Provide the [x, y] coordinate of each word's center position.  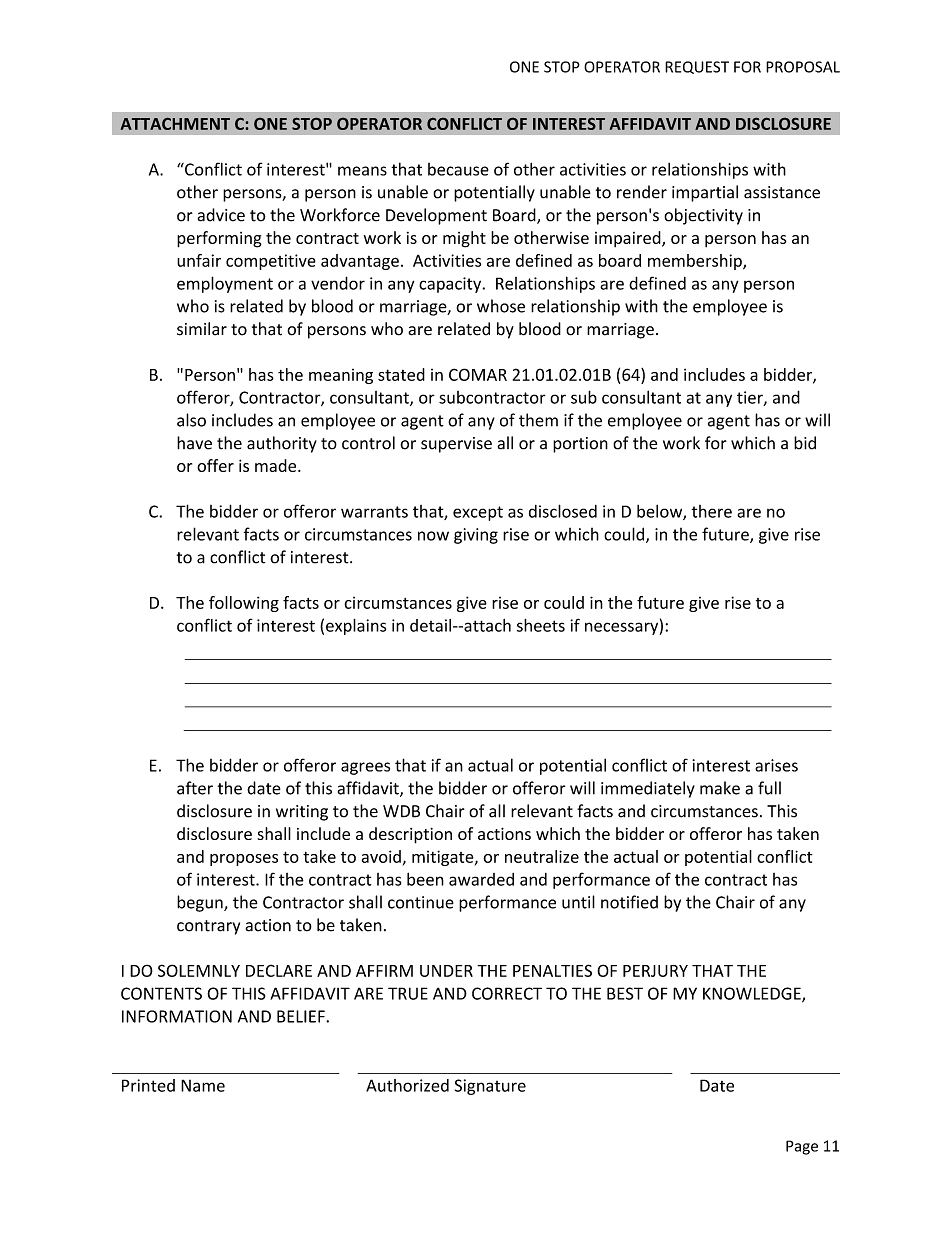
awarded [481, 879]
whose [501, 306]
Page [802, 1147]
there [711, 511]
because [458, 169]
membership [696, 262]
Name [203, 1085]
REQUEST [697, 67]
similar [202, 329]
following [244, 604]
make [720, 788]
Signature [490, 1087]
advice [221, 215]
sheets [541, 625]
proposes [244, 860]
